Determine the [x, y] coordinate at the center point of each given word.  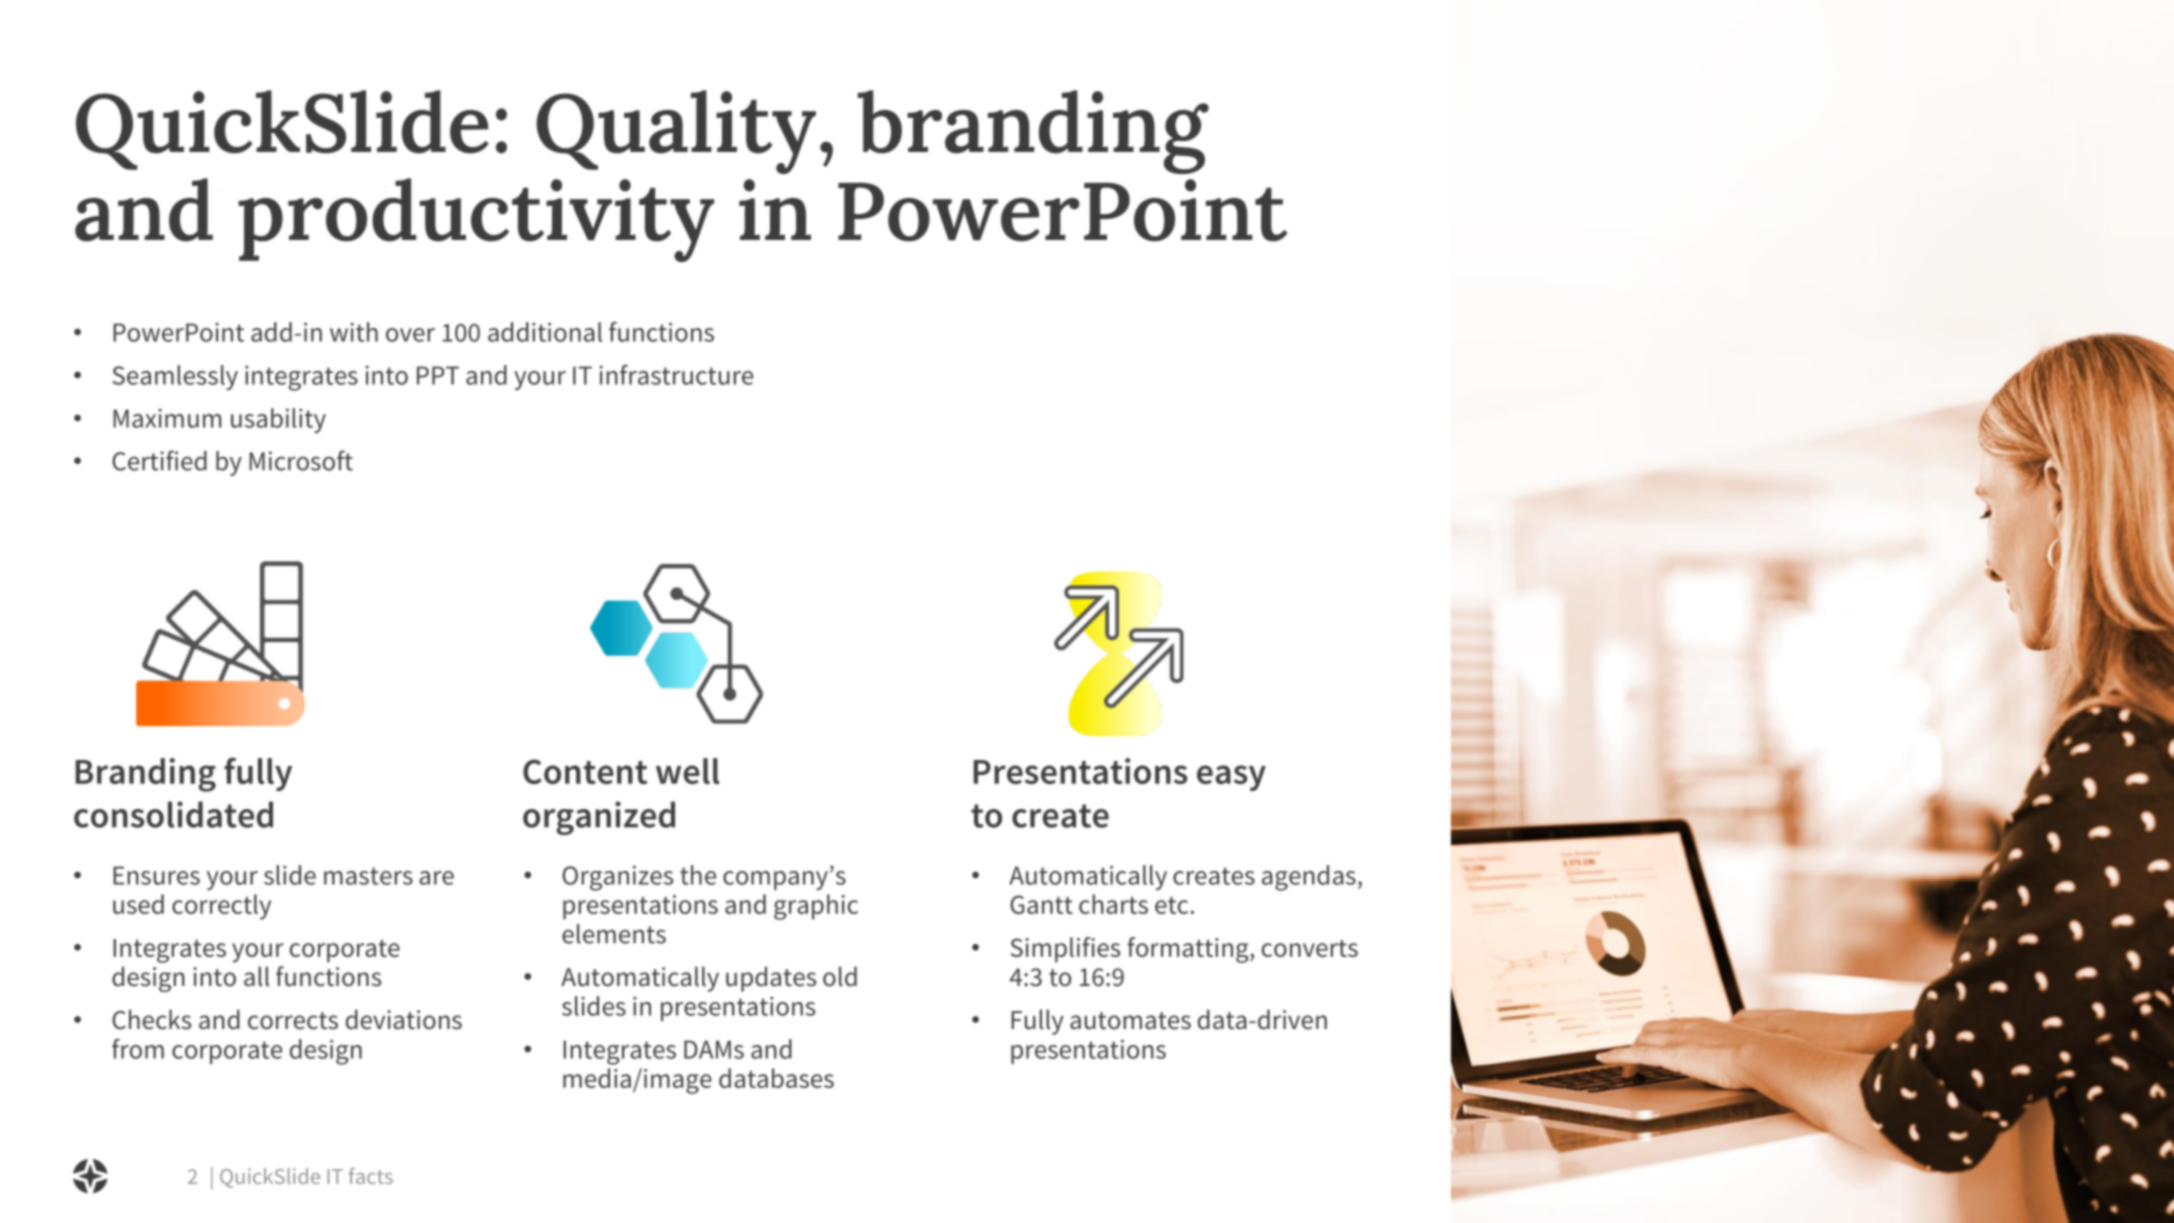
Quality [676, 132]
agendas [1309, 878]
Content [585, 771]
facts [371, 1176]
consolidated [173, 814]
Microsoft [301, 460]
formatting [1189, 950]
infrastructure [676, 375]
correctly [221, 907]
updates [771, 979]
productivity [476, 220]
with [354, 332]
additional [545, 332]
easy [1231, 778]
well [688, 771]
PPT [438, 375]
